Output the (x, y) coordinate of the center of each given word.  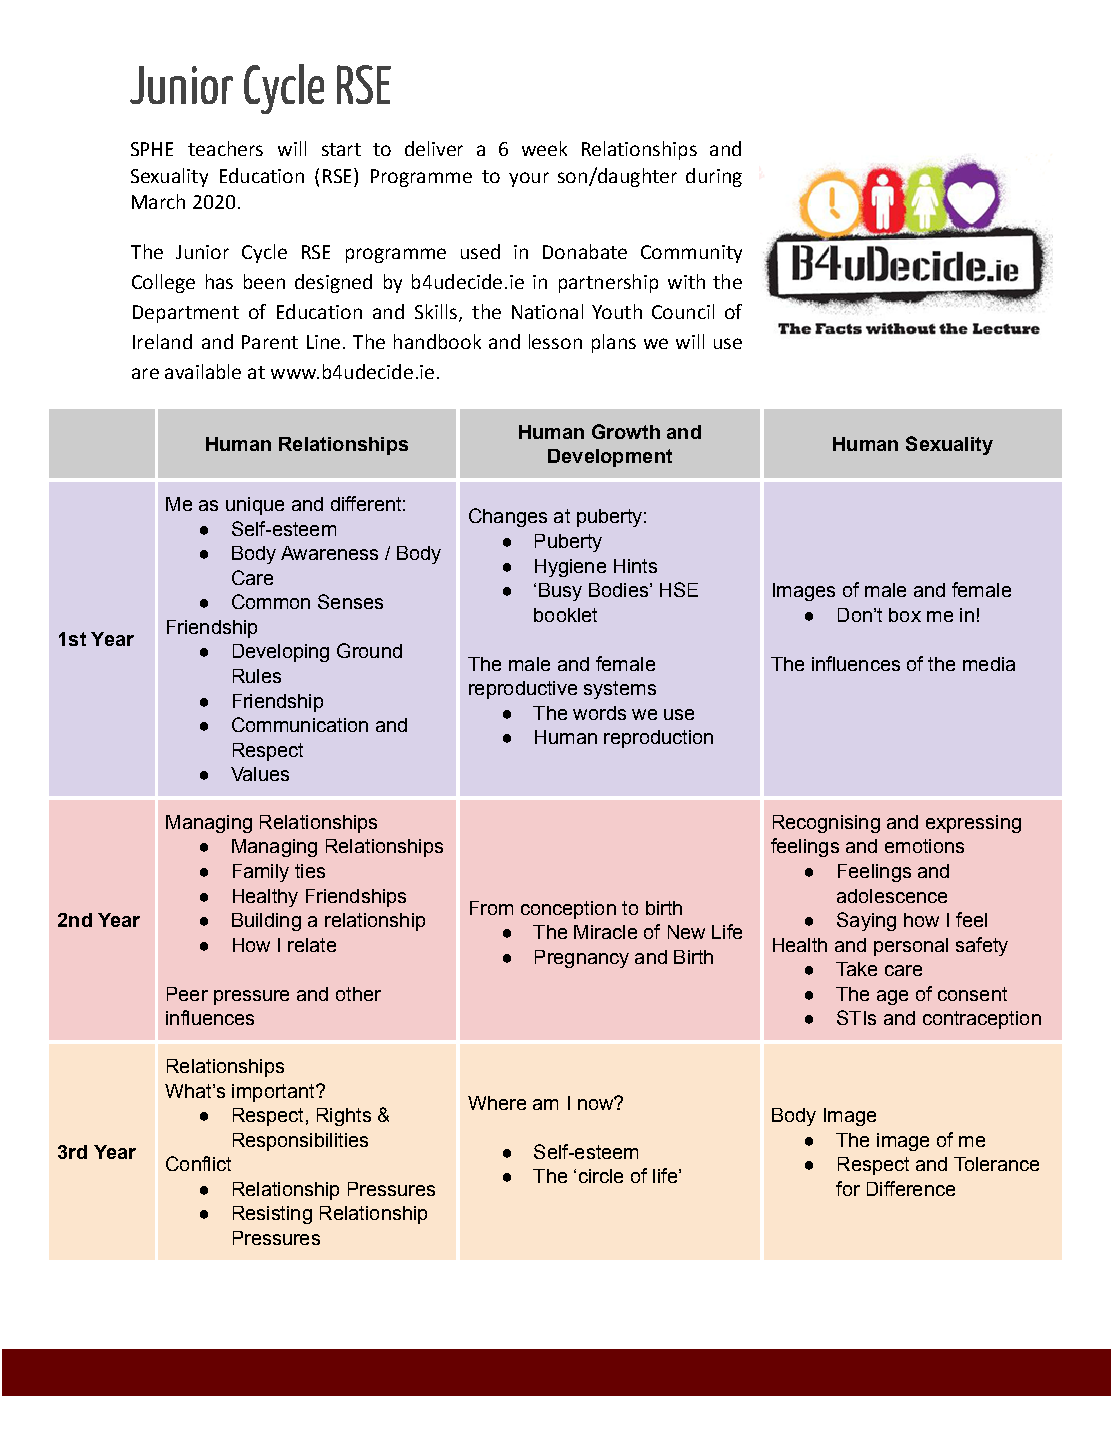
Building (266, 922)
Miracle (605, 932)
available (203, 371)
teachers (225, 148)
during (714, 177)
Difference (911, 1188)
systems (620, 690)
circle (601, 1176)
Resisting (272, 1215)
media (989, 664)
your (529, 179)
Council (683, 311)
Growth (626, 431)
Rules (257, 676)
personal (911, 947)
